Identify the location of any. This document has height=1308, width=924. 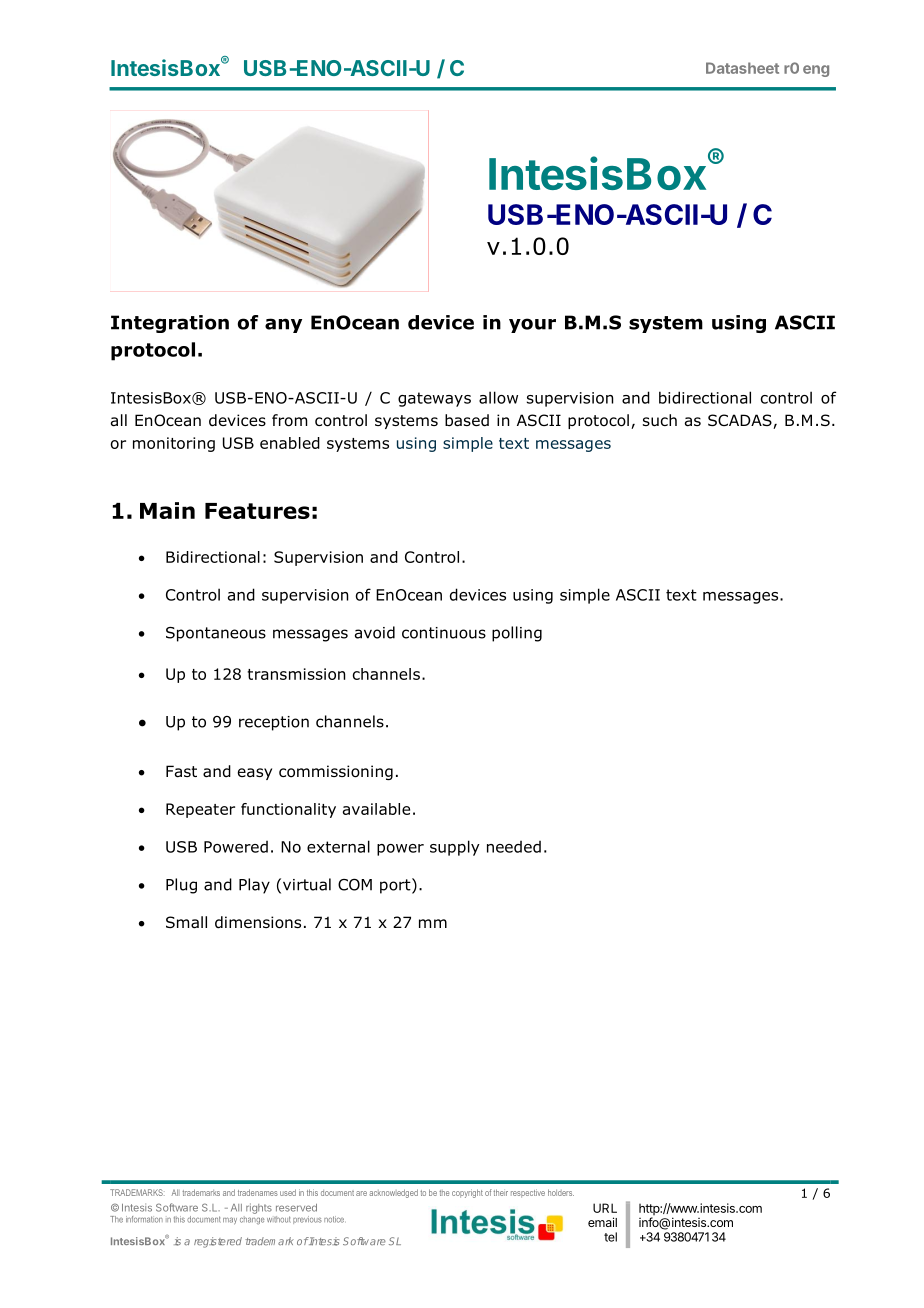
(283, 325).
